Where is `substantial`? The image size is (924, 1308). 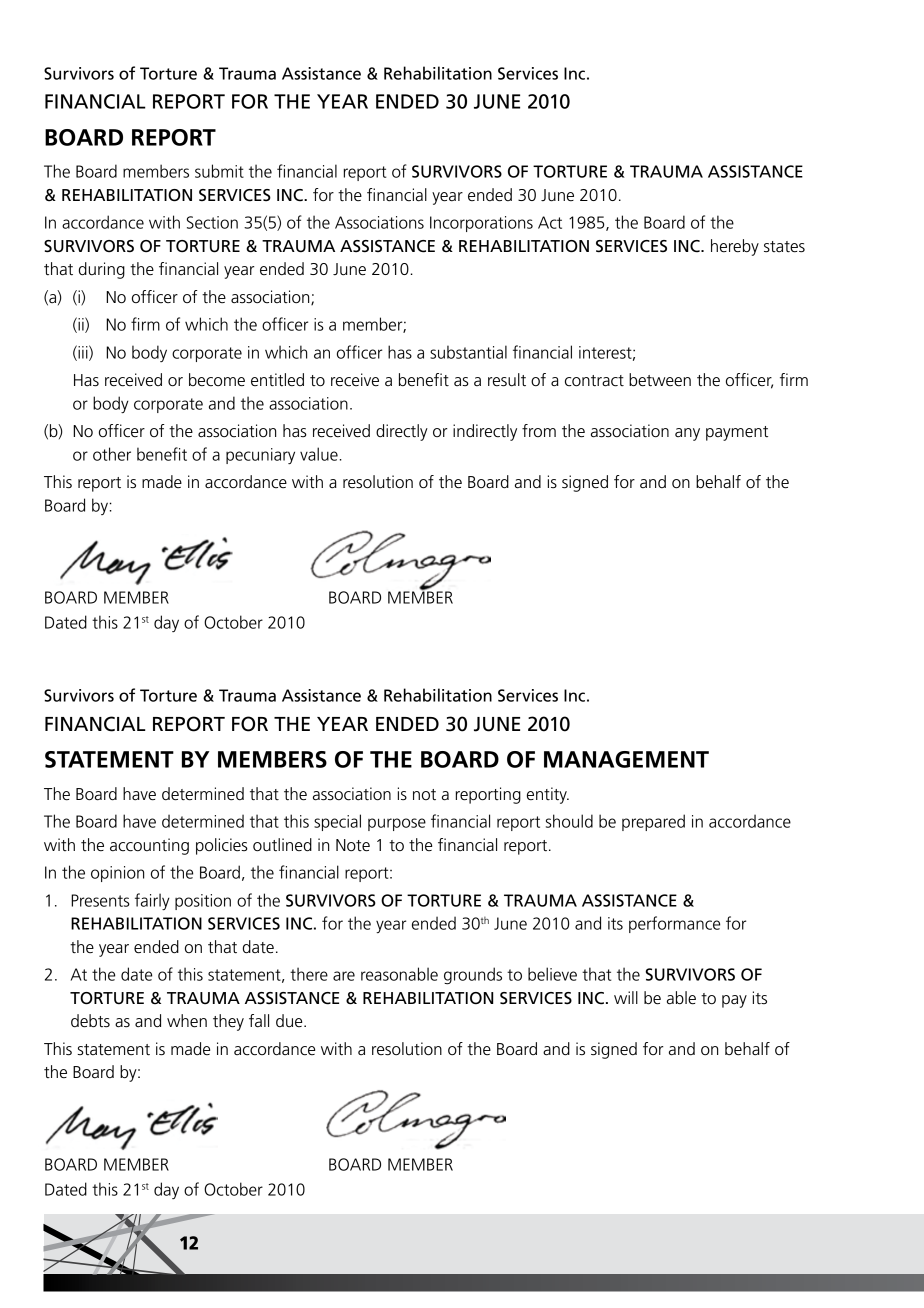 substantial is located at coordinates (468, 352).
